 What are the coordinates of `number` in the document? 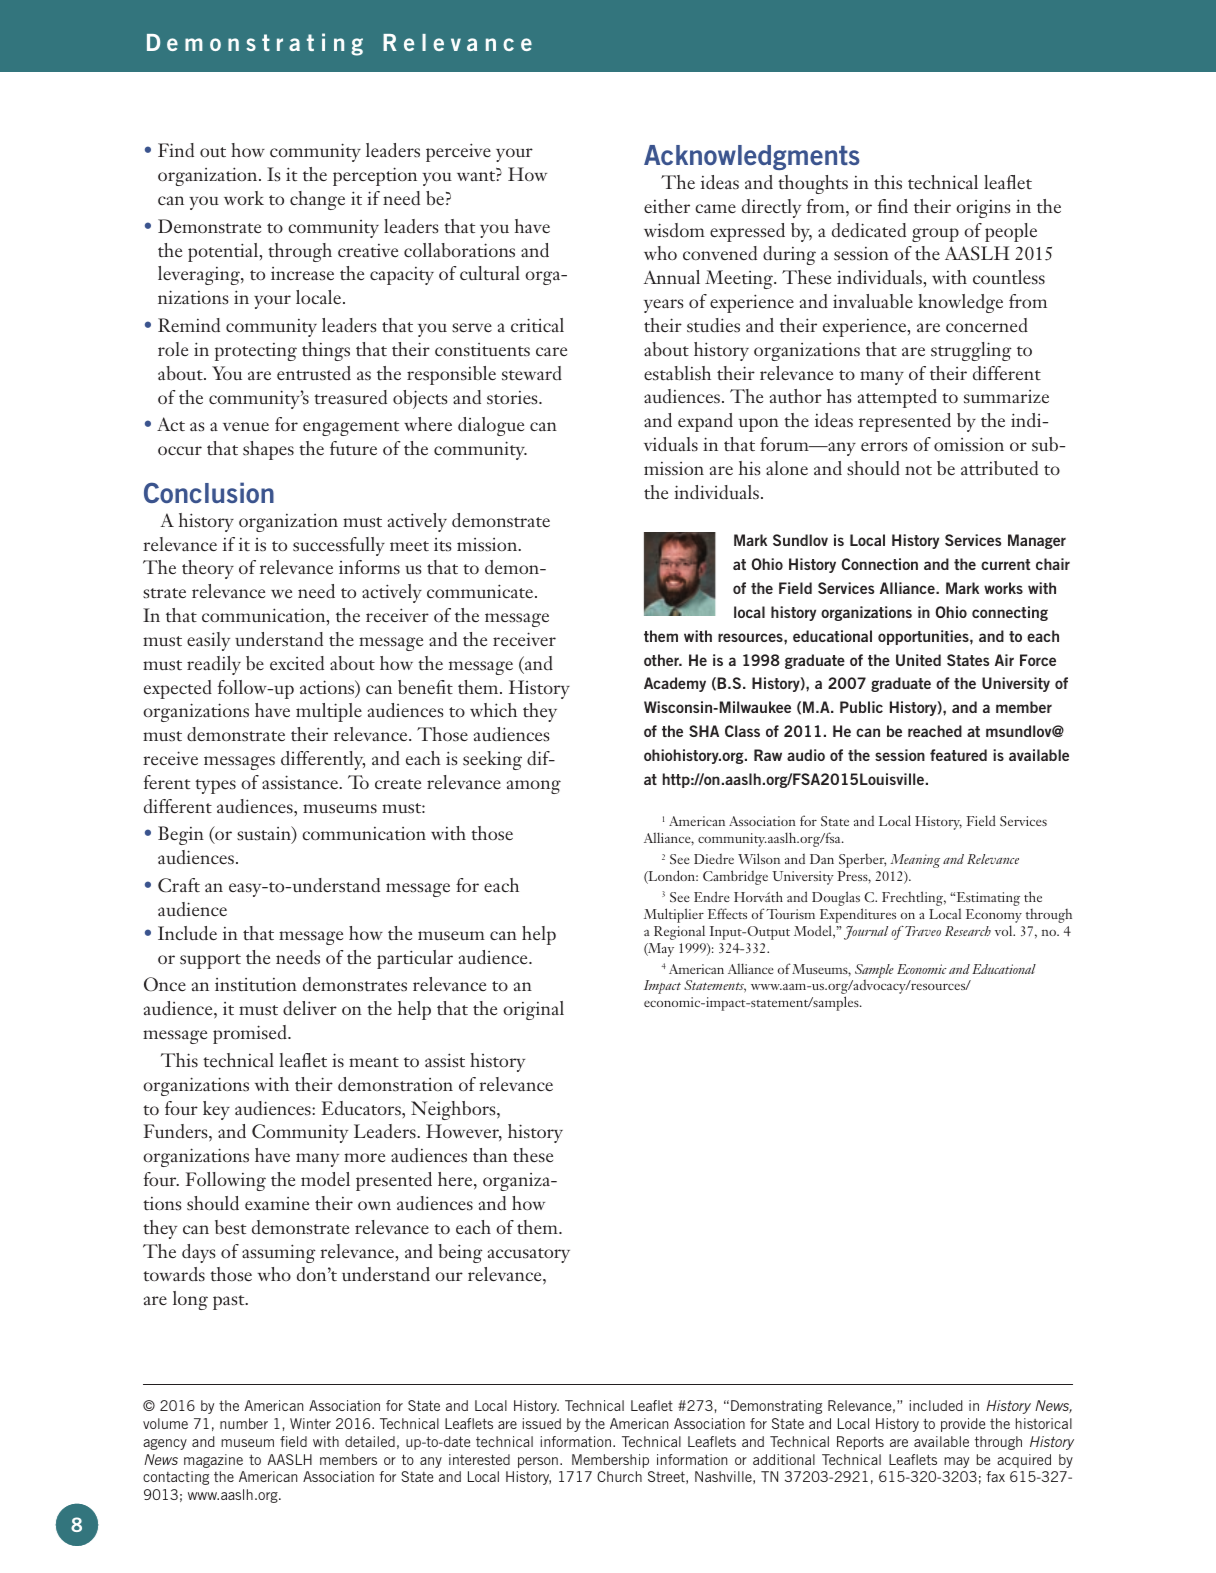 It's located at (244, 1423).
